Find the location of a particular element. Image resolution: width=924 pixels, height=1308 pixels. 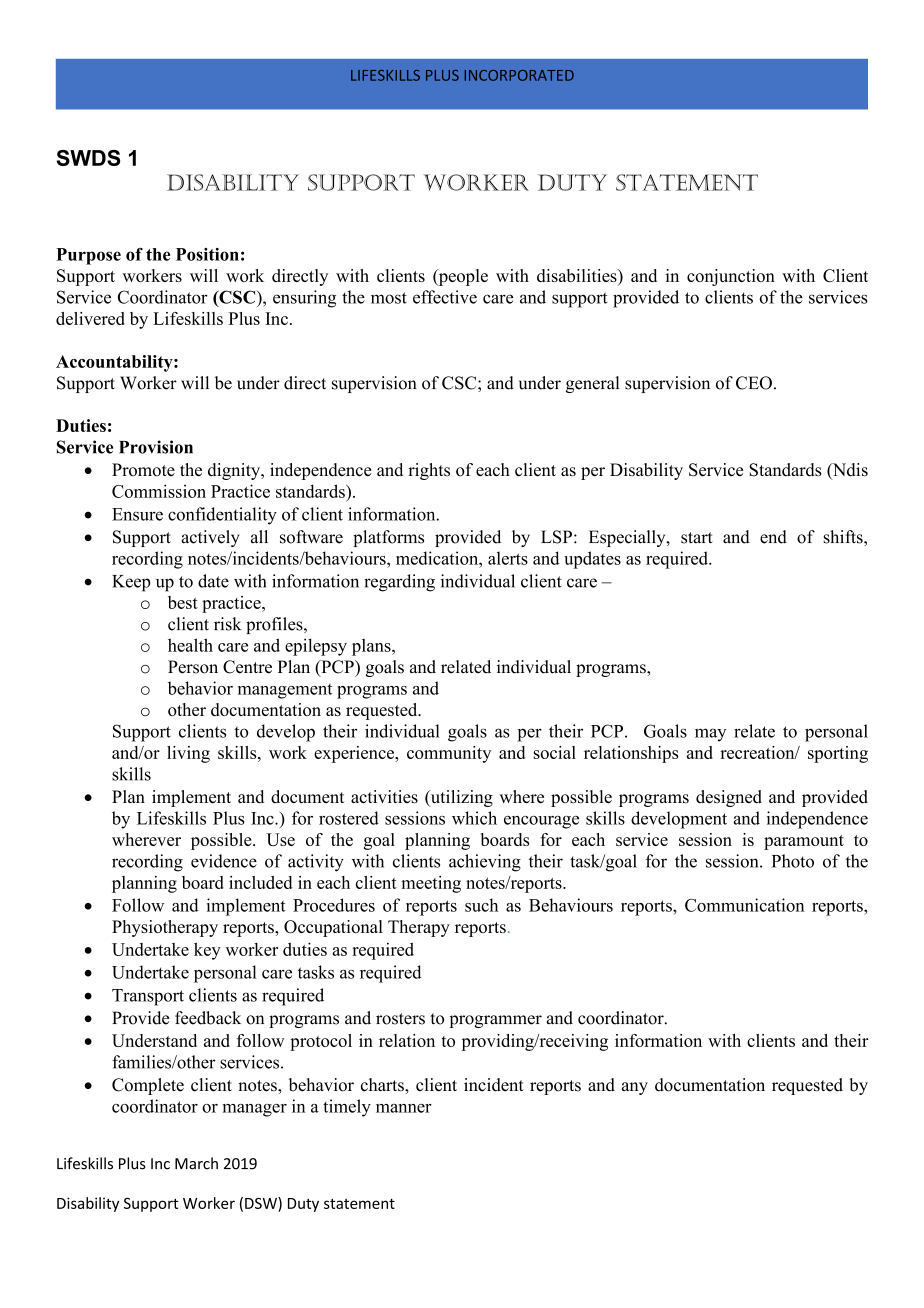

conjunction is located at coordinates (731, 277).
